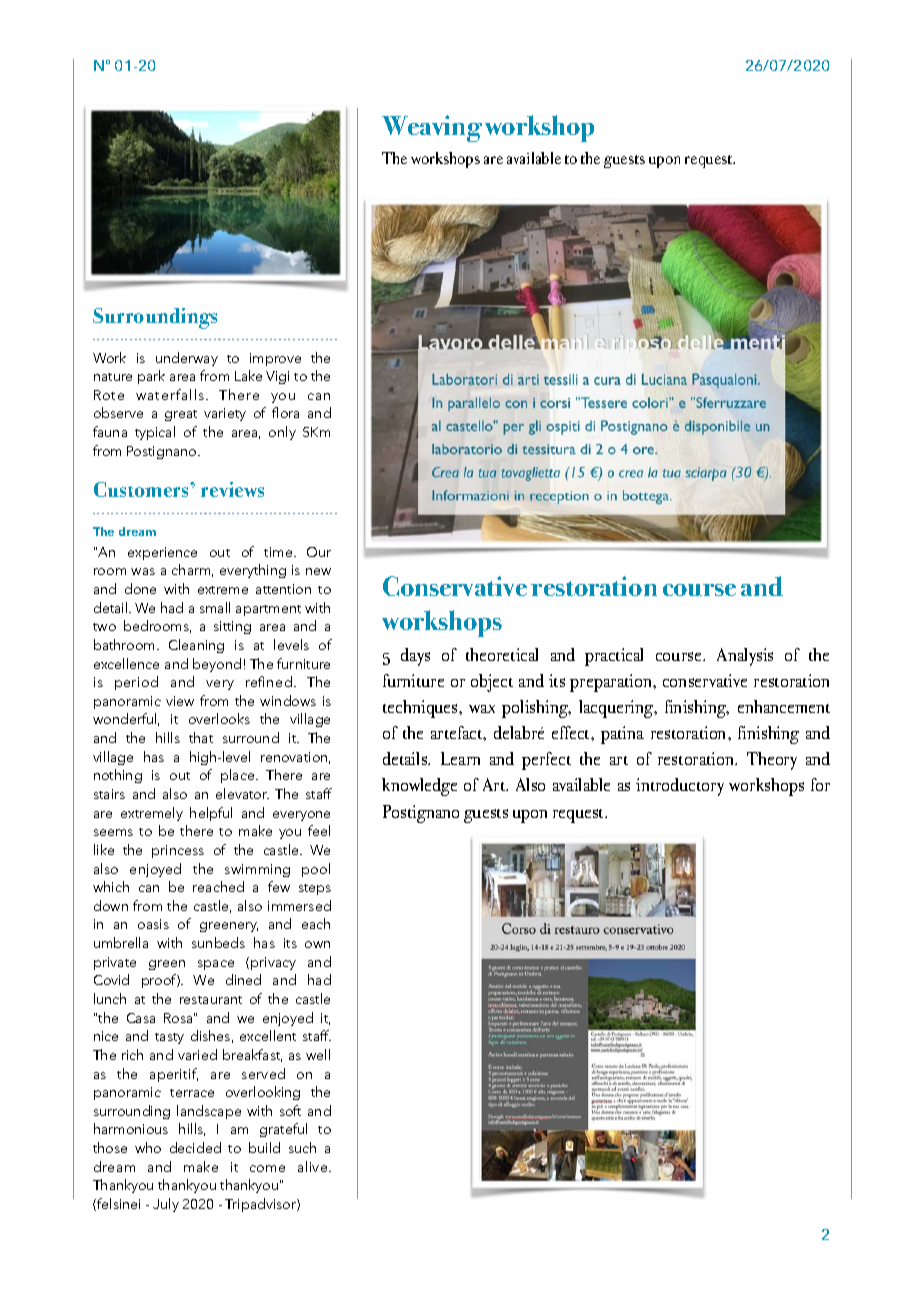  What do you see at coordinates (745, 657) in the page?
I see `Analysis` at bounding box center [745, 657].
